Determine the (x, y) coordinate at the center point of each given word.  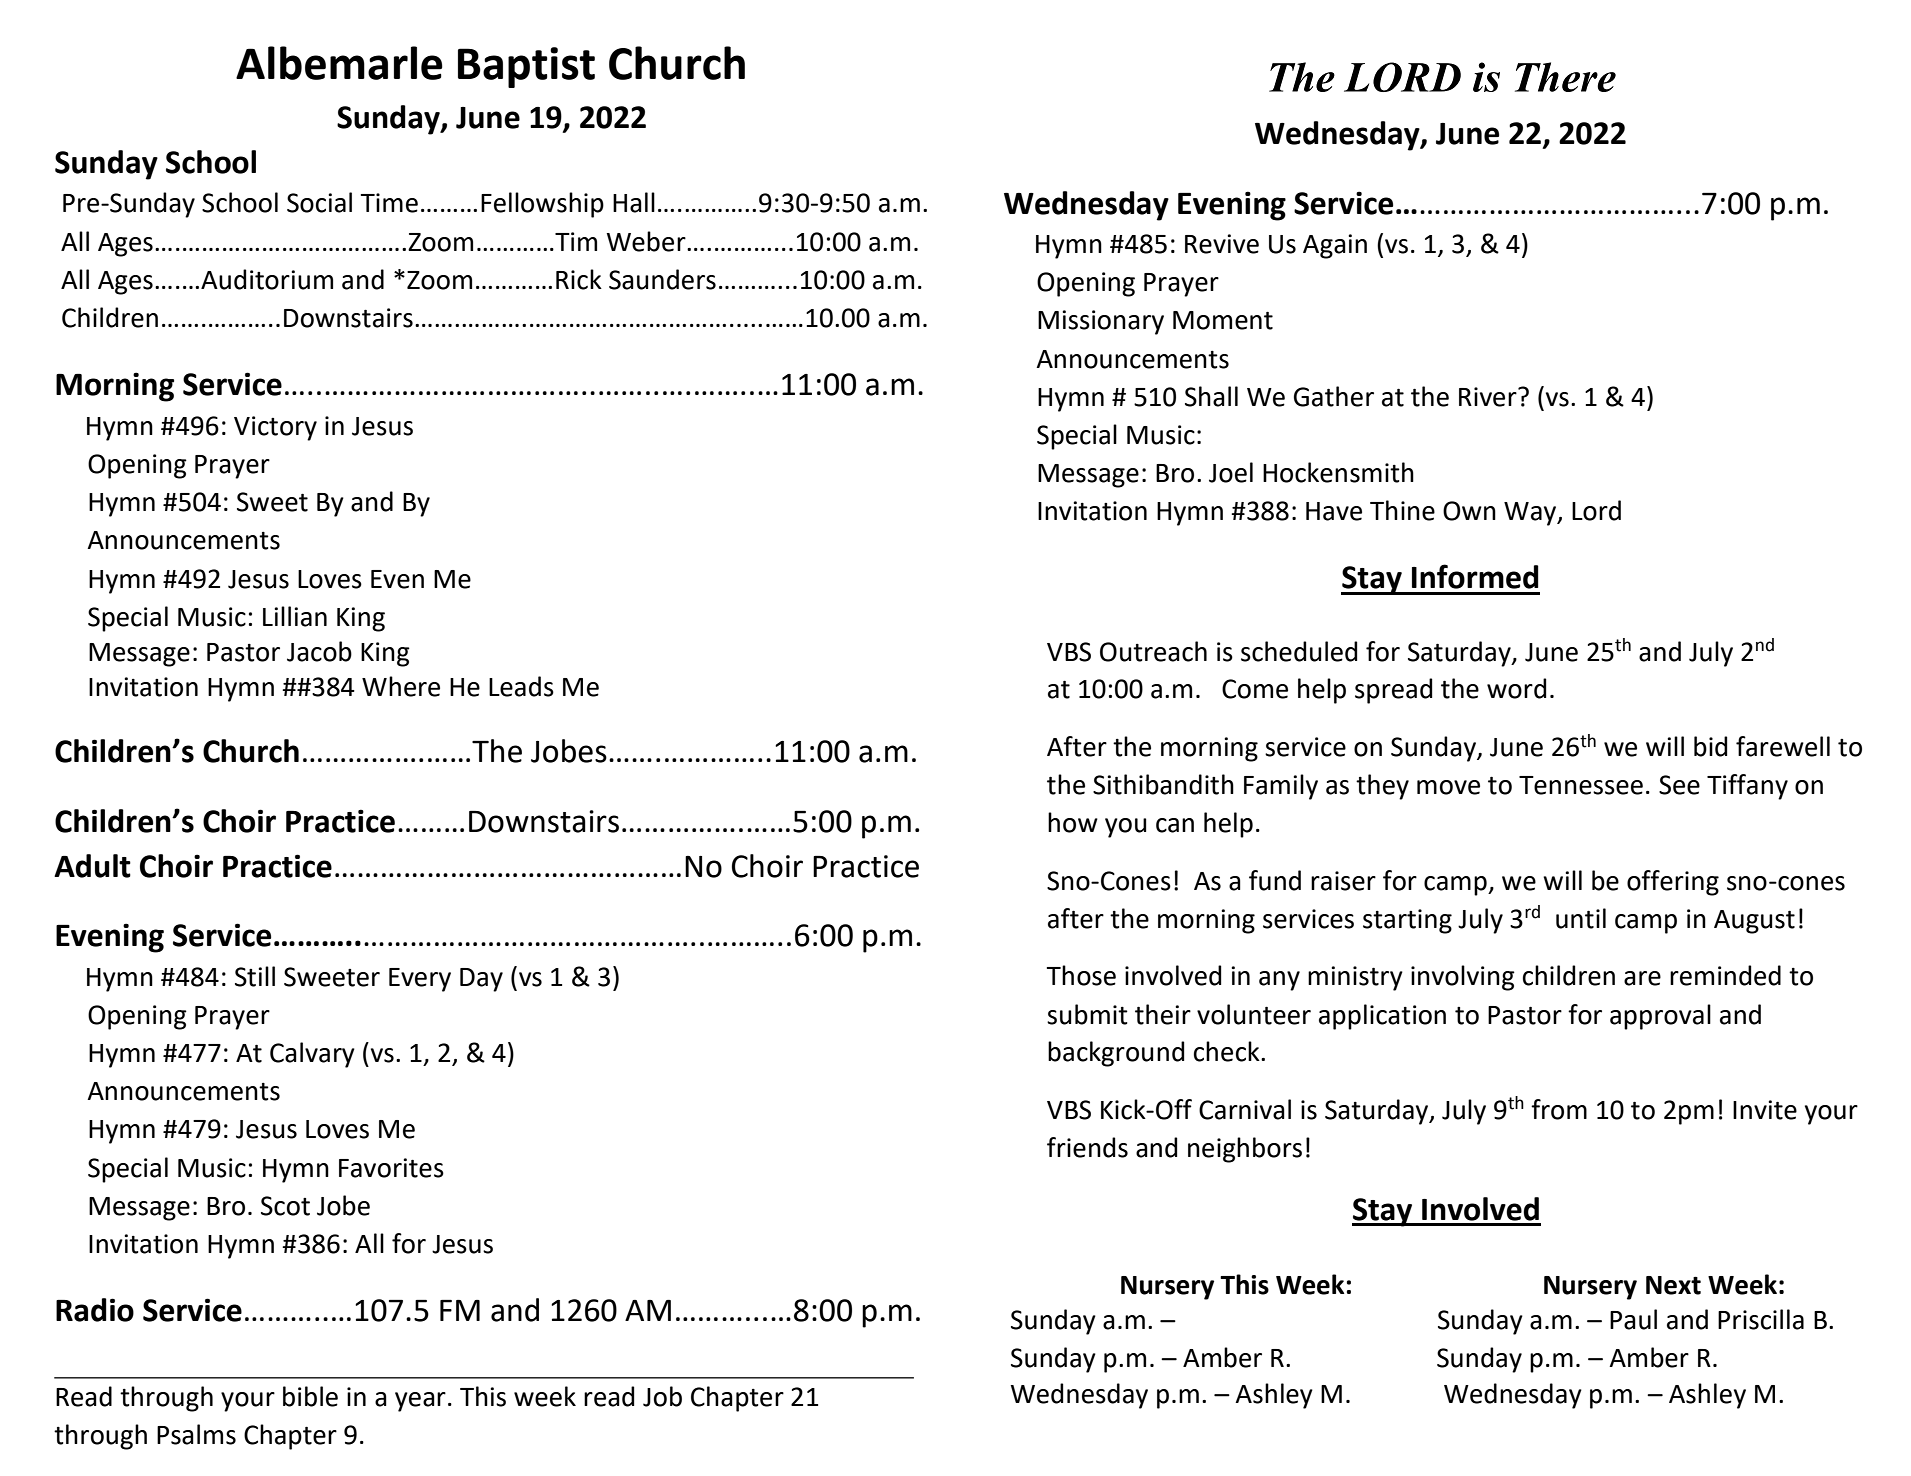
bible (310, 1396)
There (1565, 77)
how (1073, 822)
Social (319, 202)
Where (401, 686)
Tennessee (1581, 785)
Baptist (526, 67)
